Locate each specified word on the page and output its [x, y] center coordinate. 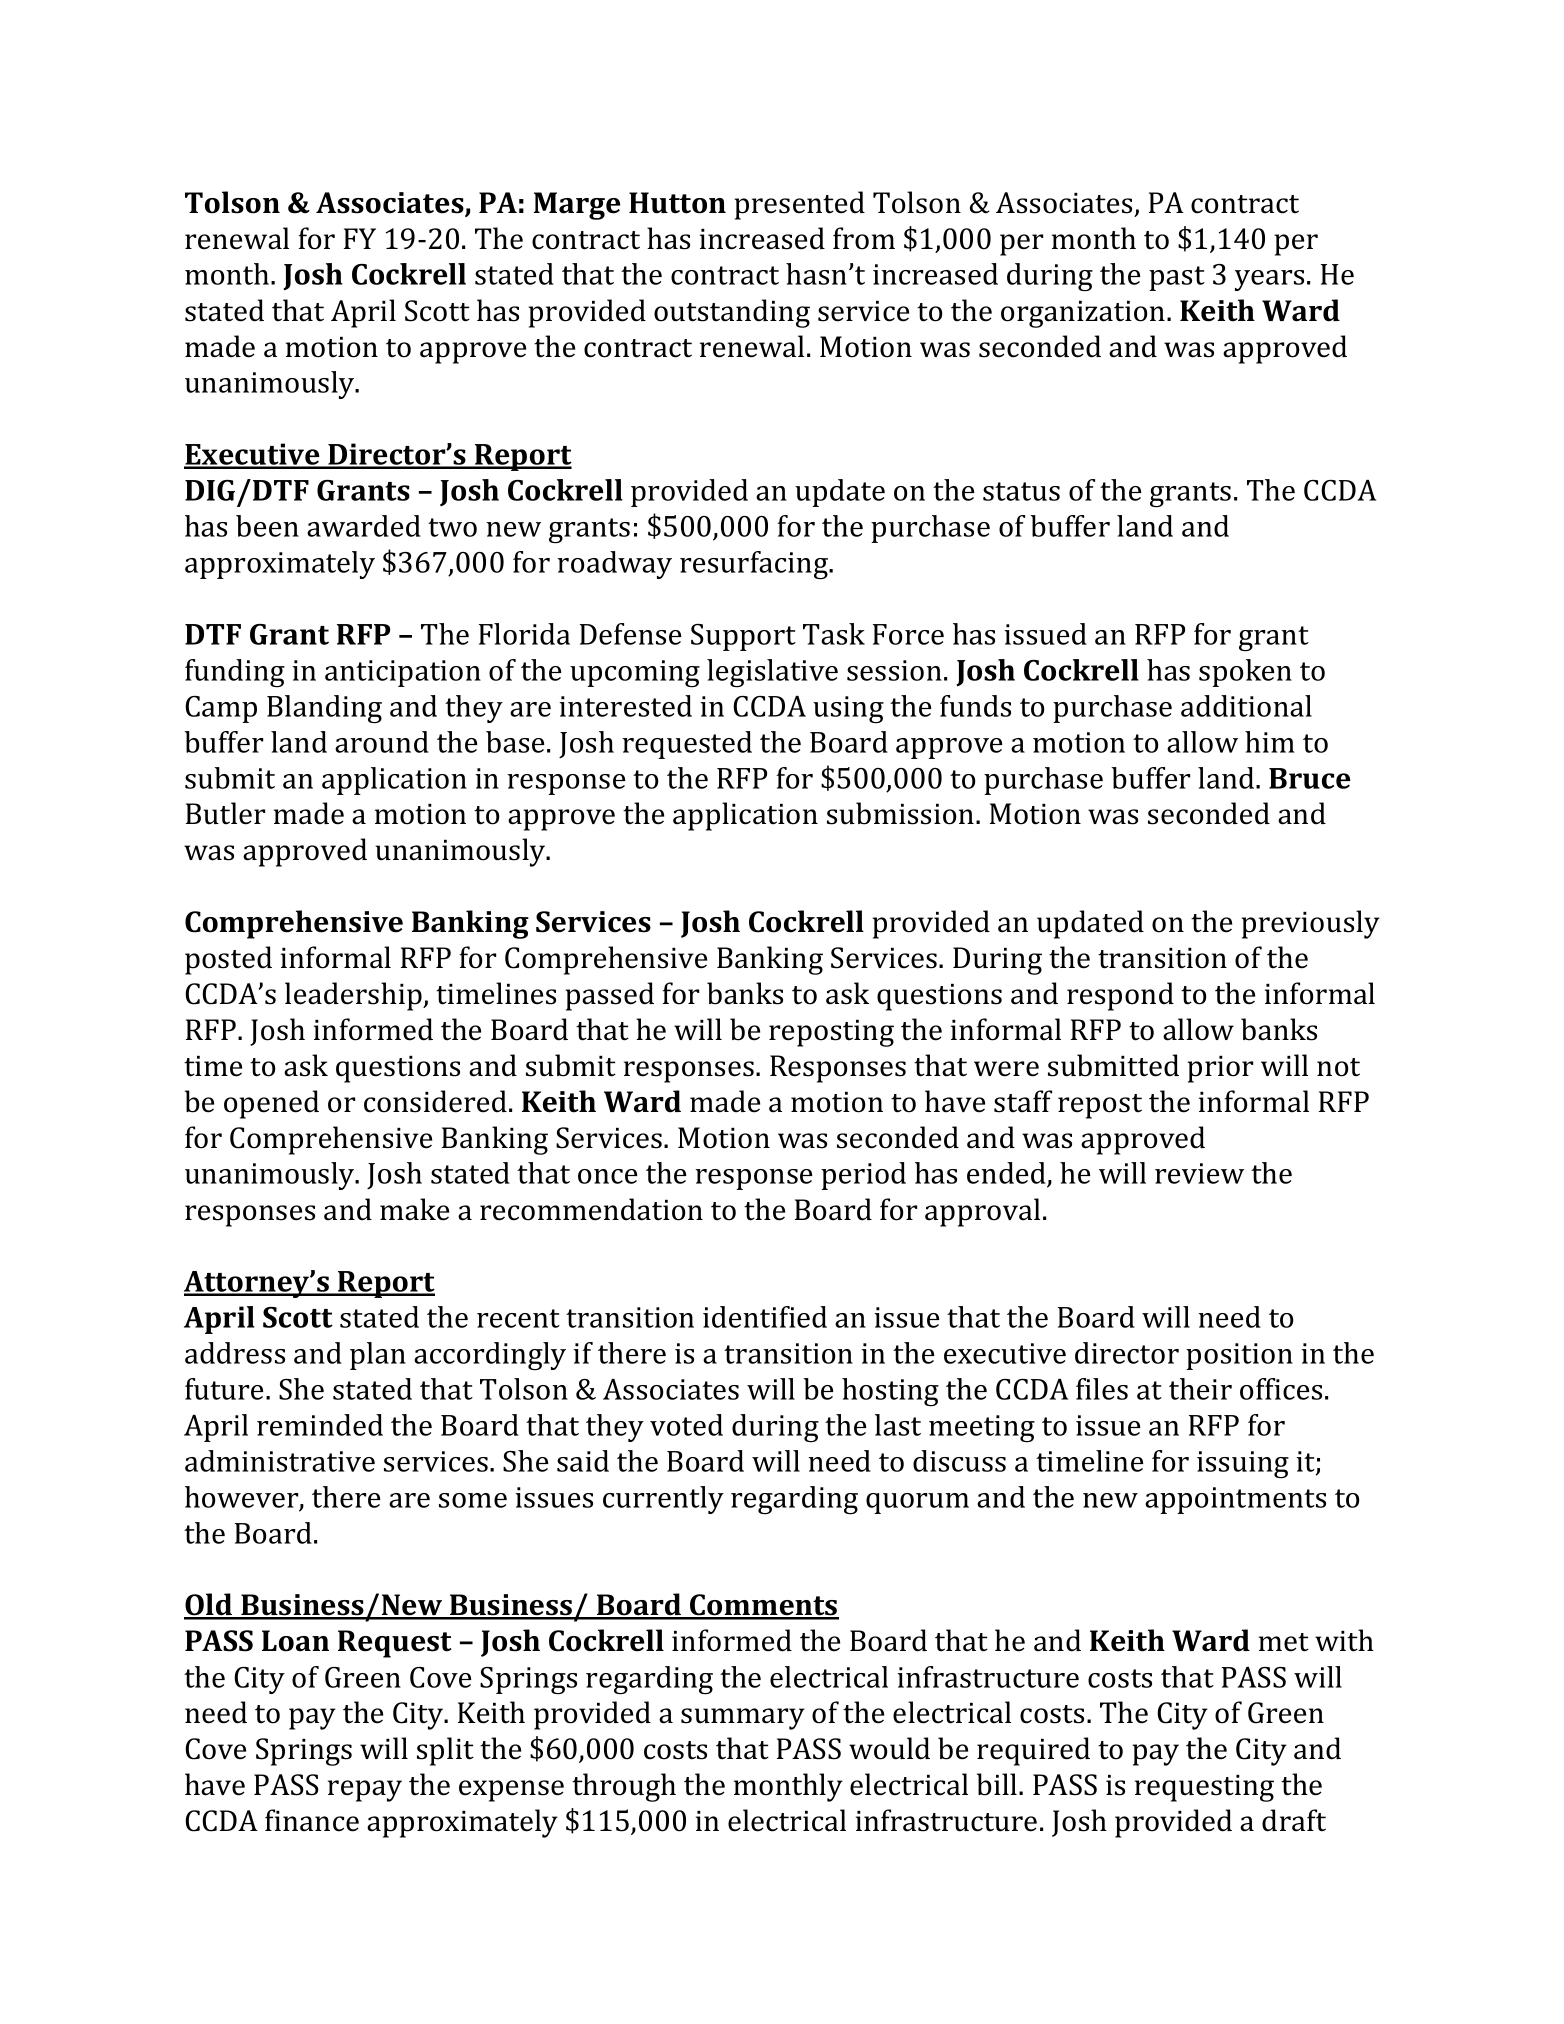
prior [1220, 1069]
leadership [354, 996]
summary [743, 1719]
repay [365, 1791]
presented [799, 205]
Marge [577, 206]
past [1177, 278]
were [1006, 1069]
